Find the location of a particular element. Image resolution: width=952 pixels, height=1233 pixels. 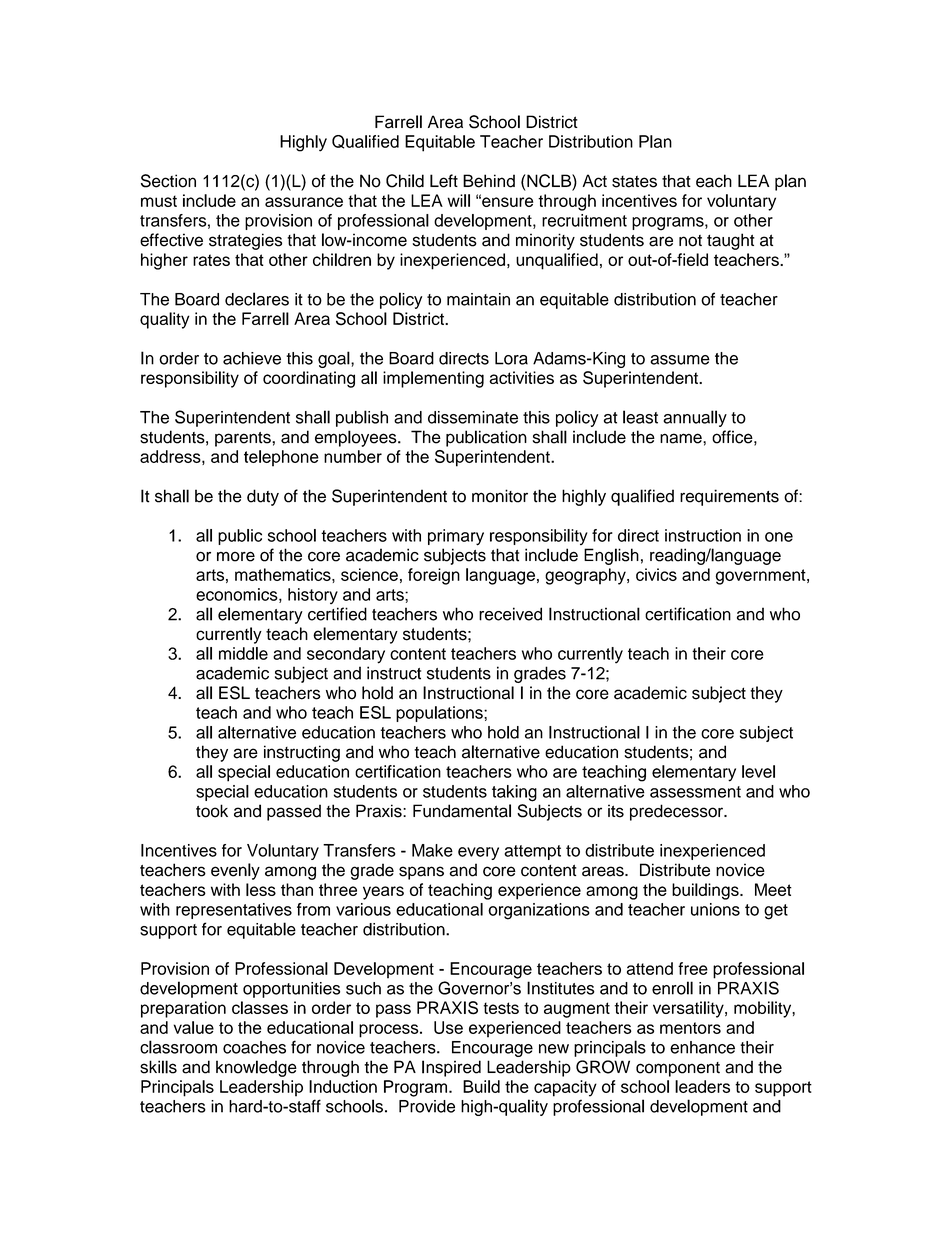

unions is located at coordinates (715, 909).
